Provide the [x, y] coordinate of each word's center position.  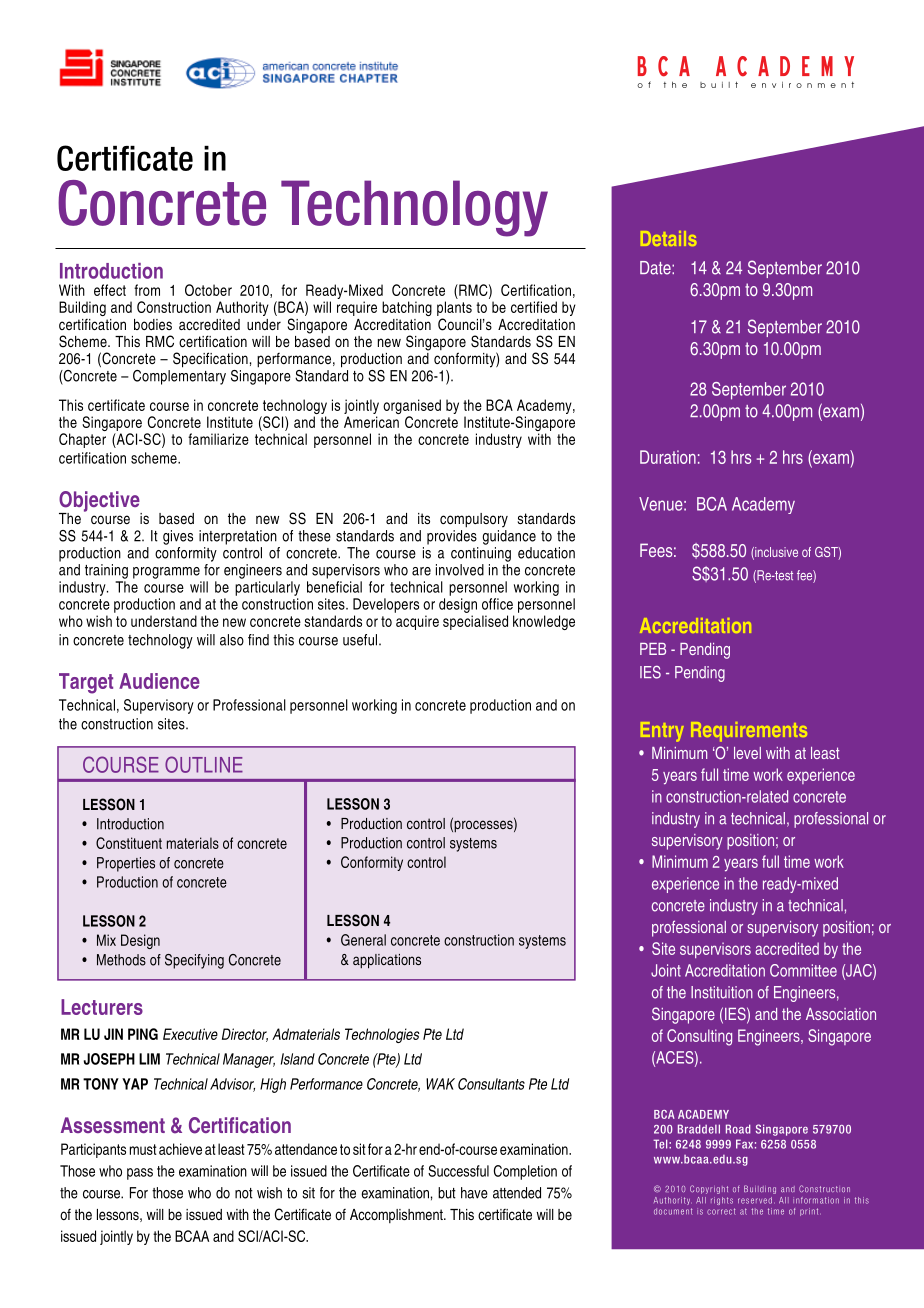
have [474, 1193]
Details [668, 238]
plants [454, 308]
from [147, 290]
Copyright [709, 1189]
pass [140, 1174]
